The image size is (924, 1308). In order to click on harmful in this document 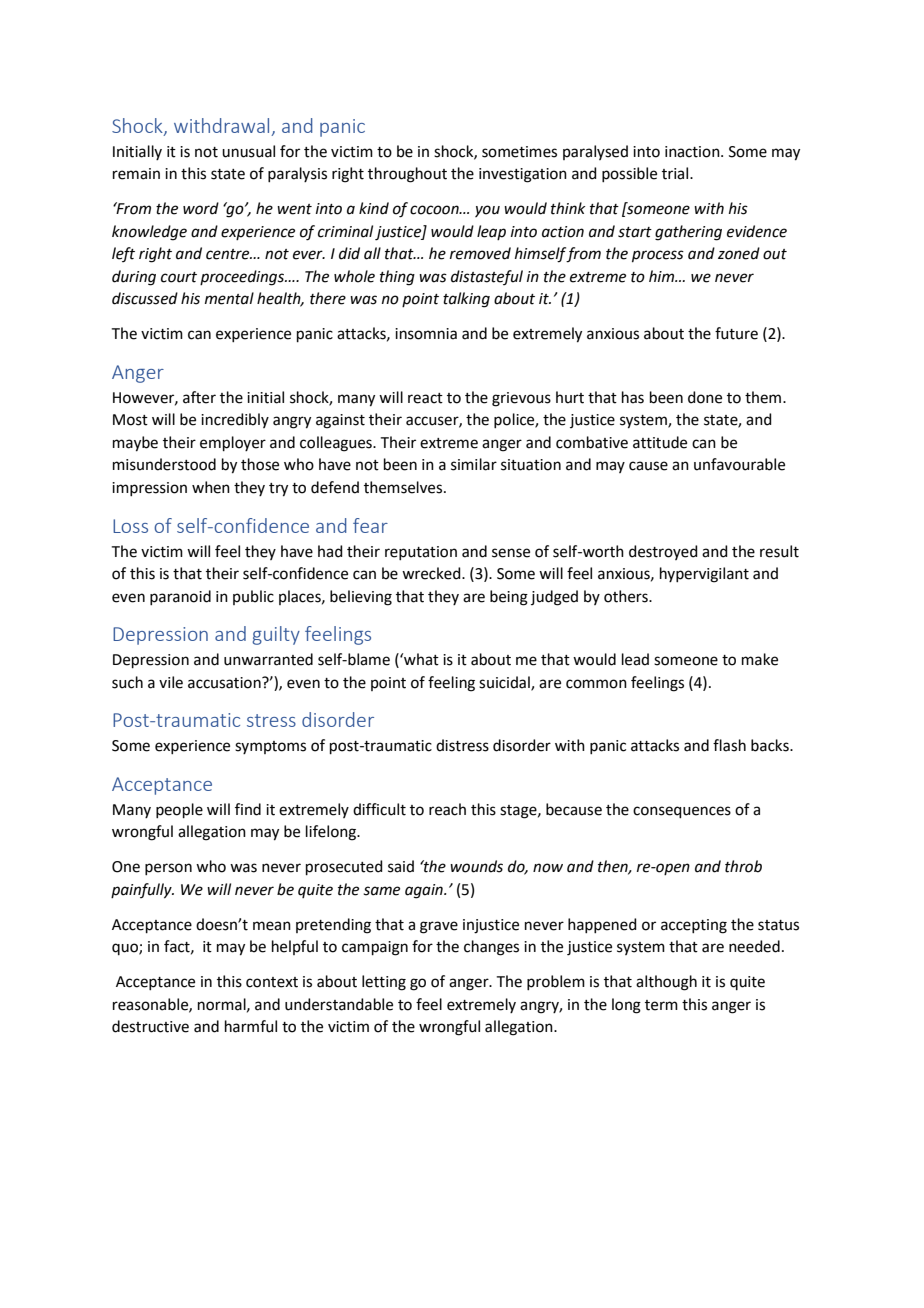, I will do `click(251, 1026)`.
